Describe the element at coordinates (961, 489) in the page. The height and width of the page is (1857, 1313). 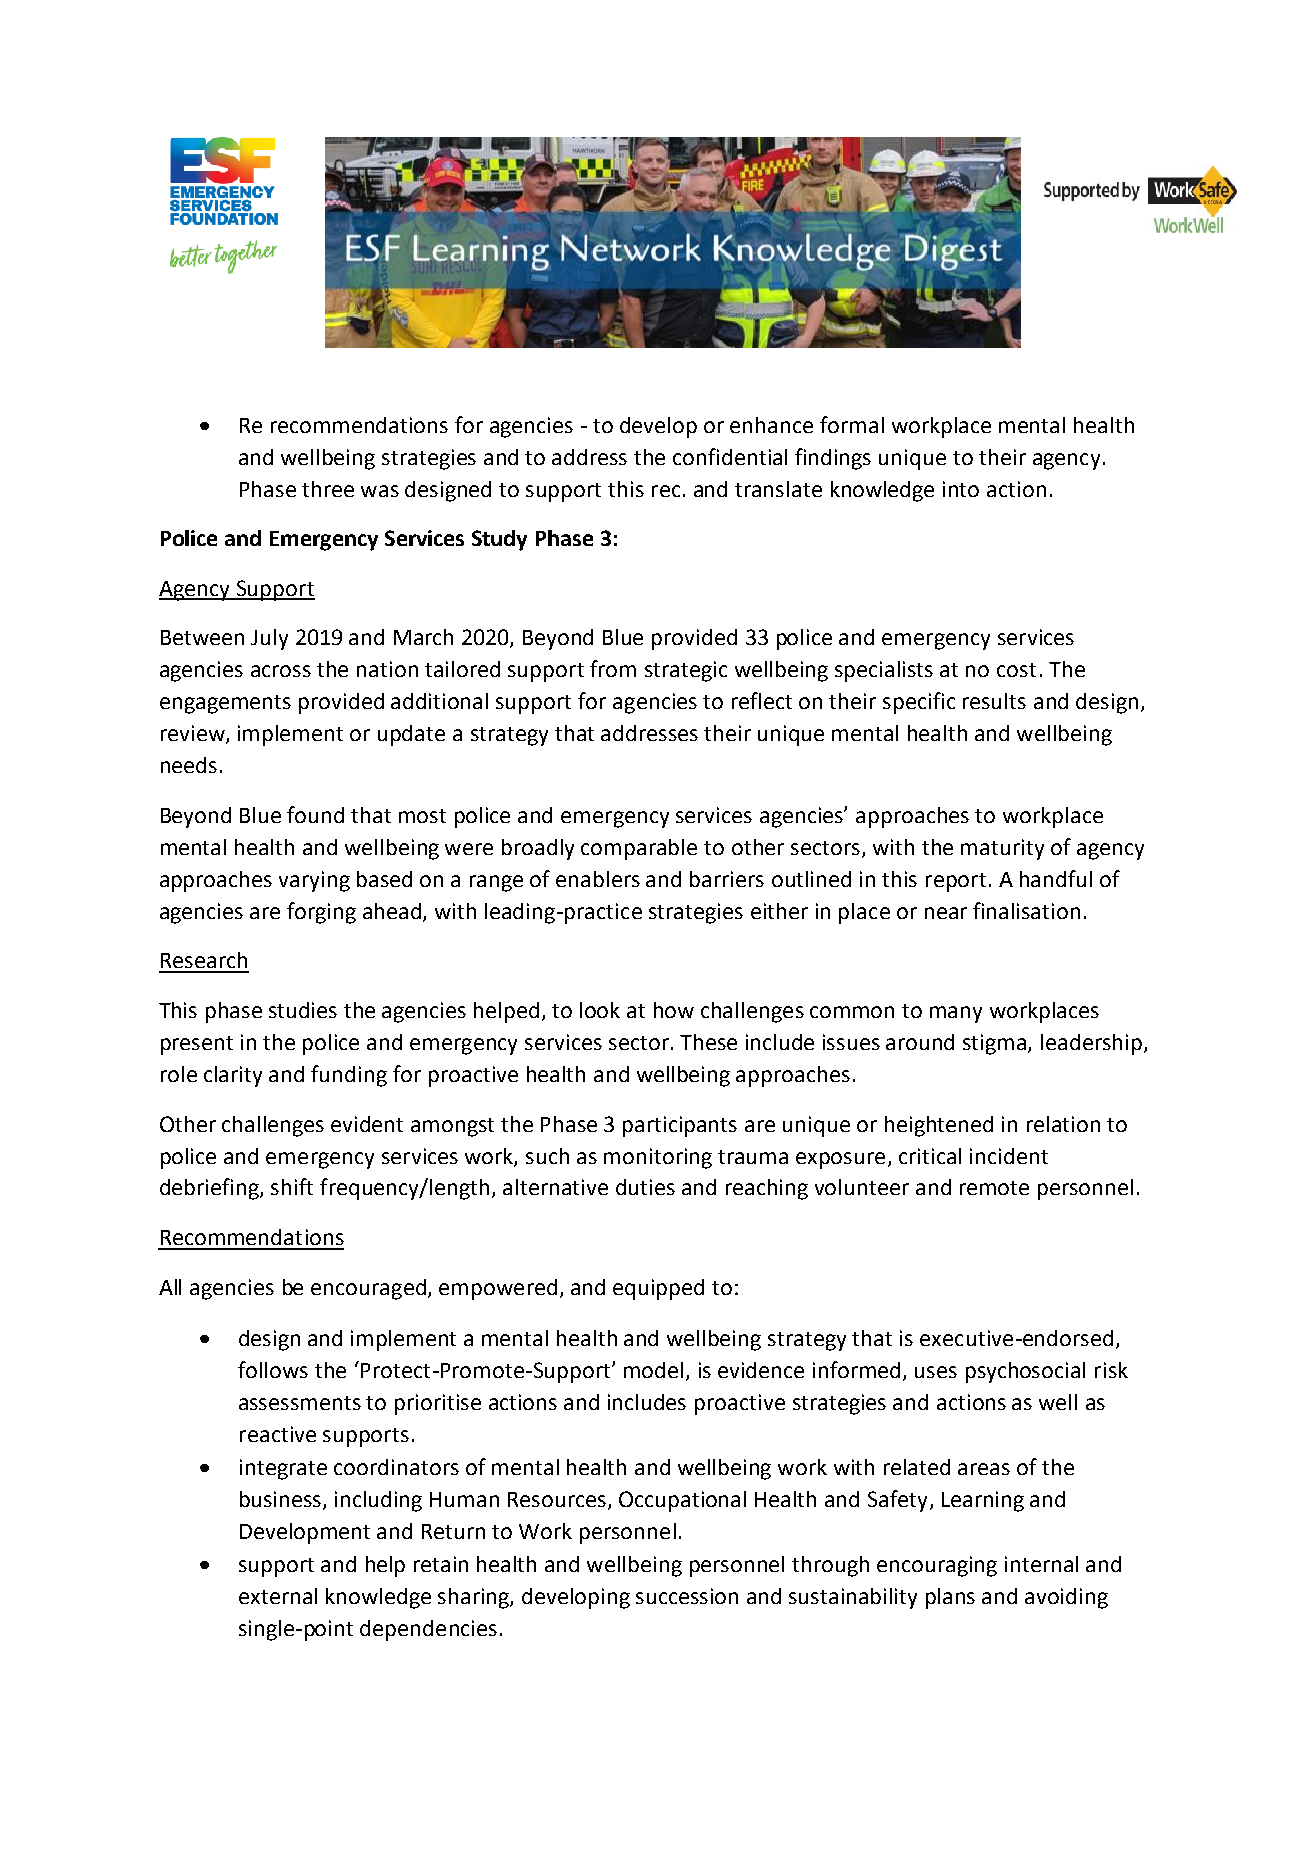
I see `into` at that location.
